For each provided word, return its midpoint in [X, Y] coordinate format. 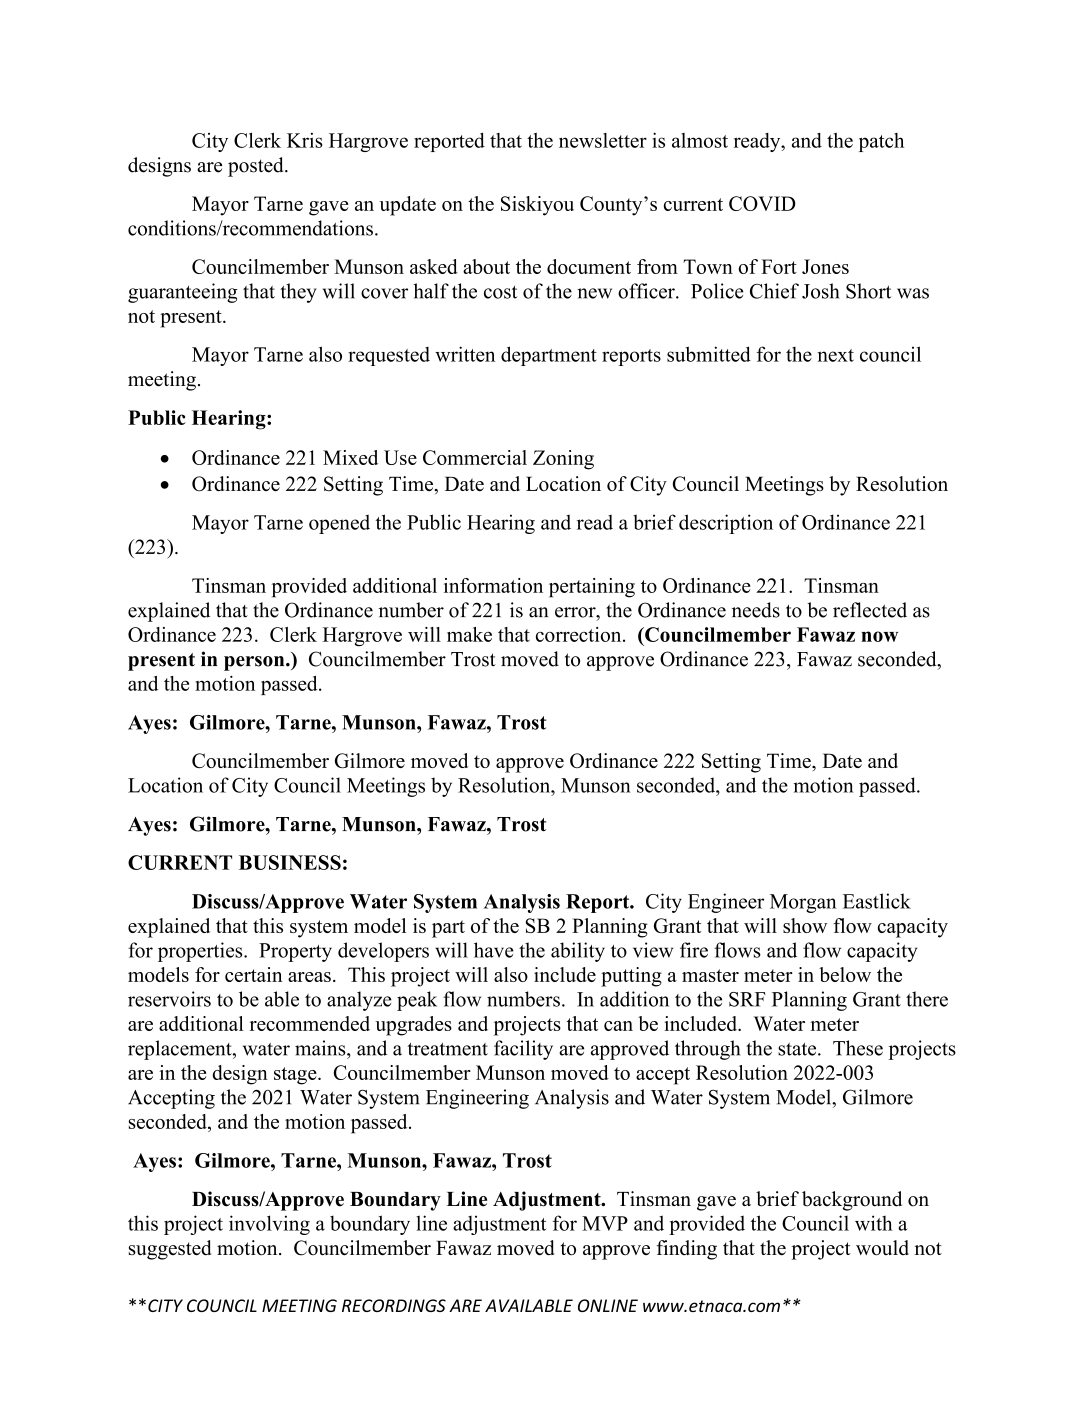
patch [881, 142]
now [879, 636]
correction [580, 634]
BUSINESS [290, 862]
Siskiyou [537, 206]
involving [269, 1225]
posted [257, 167]
